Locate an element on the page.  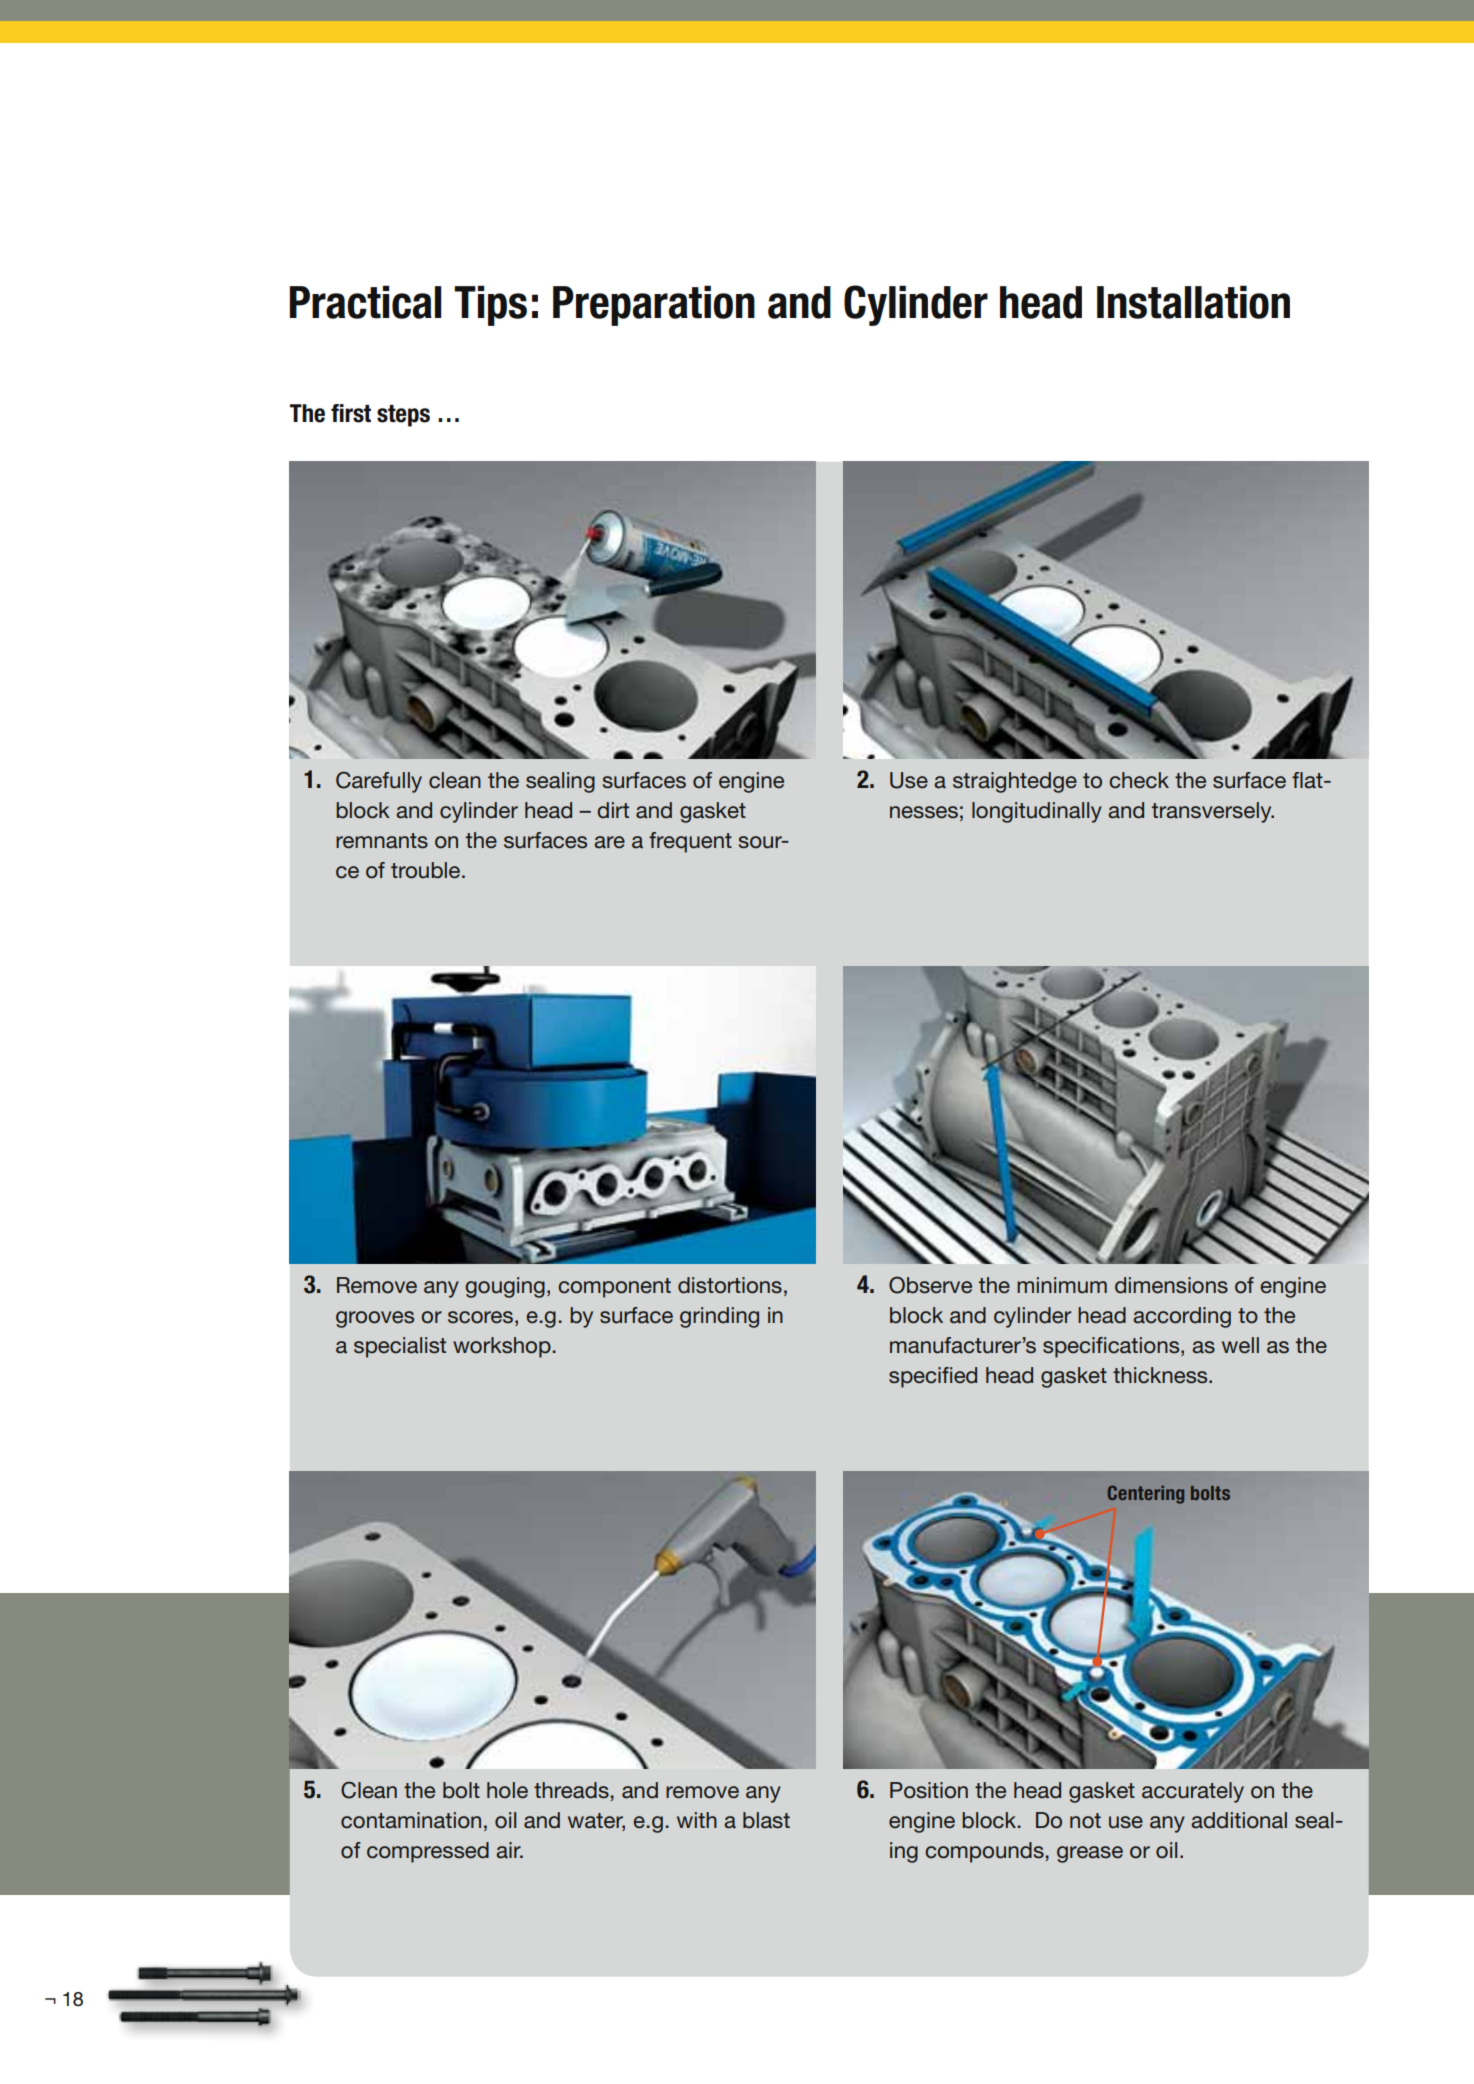
check is located at coordinates (1139, 780).
